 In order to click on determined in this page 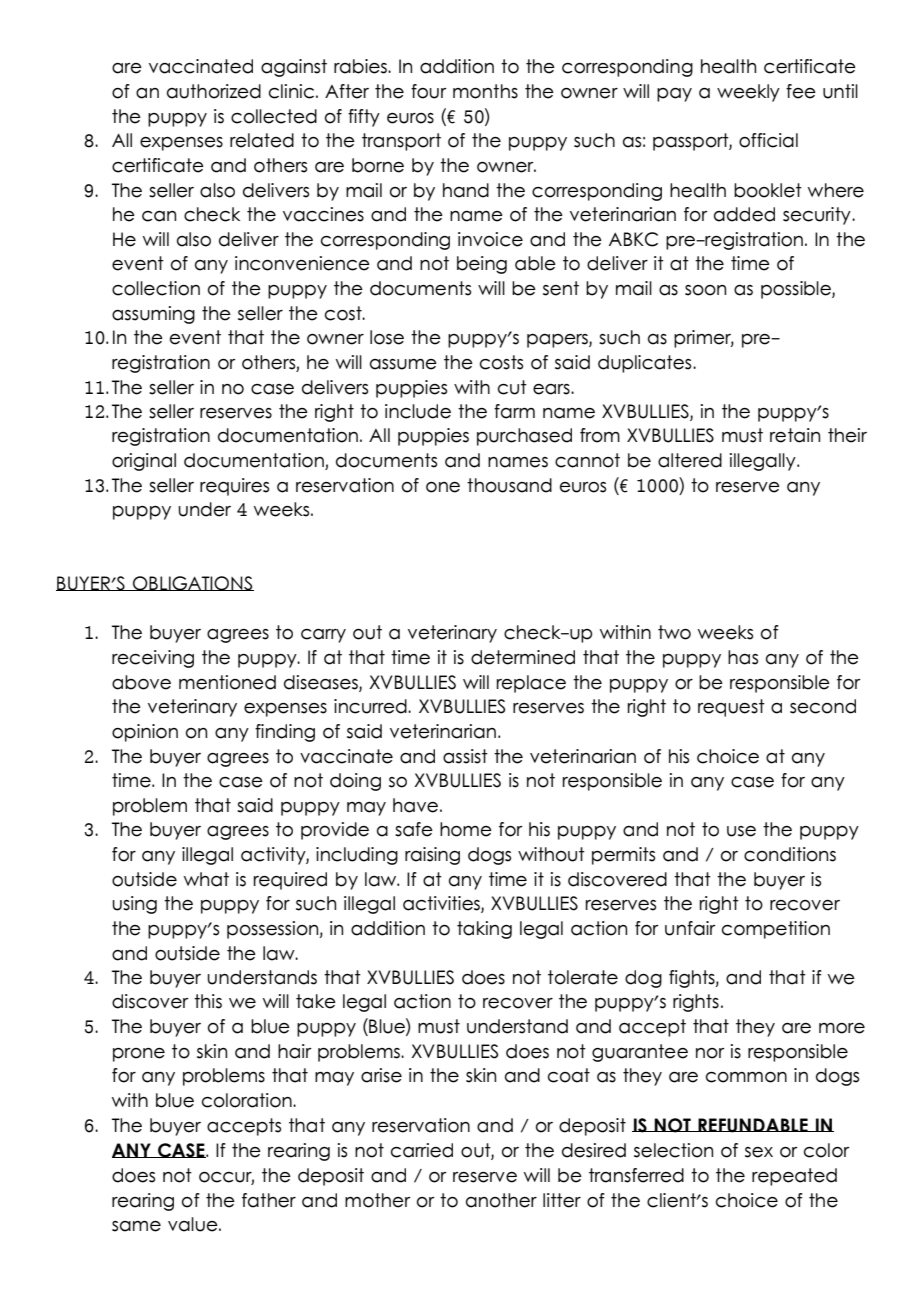, I will do `click(523, 657)`.
